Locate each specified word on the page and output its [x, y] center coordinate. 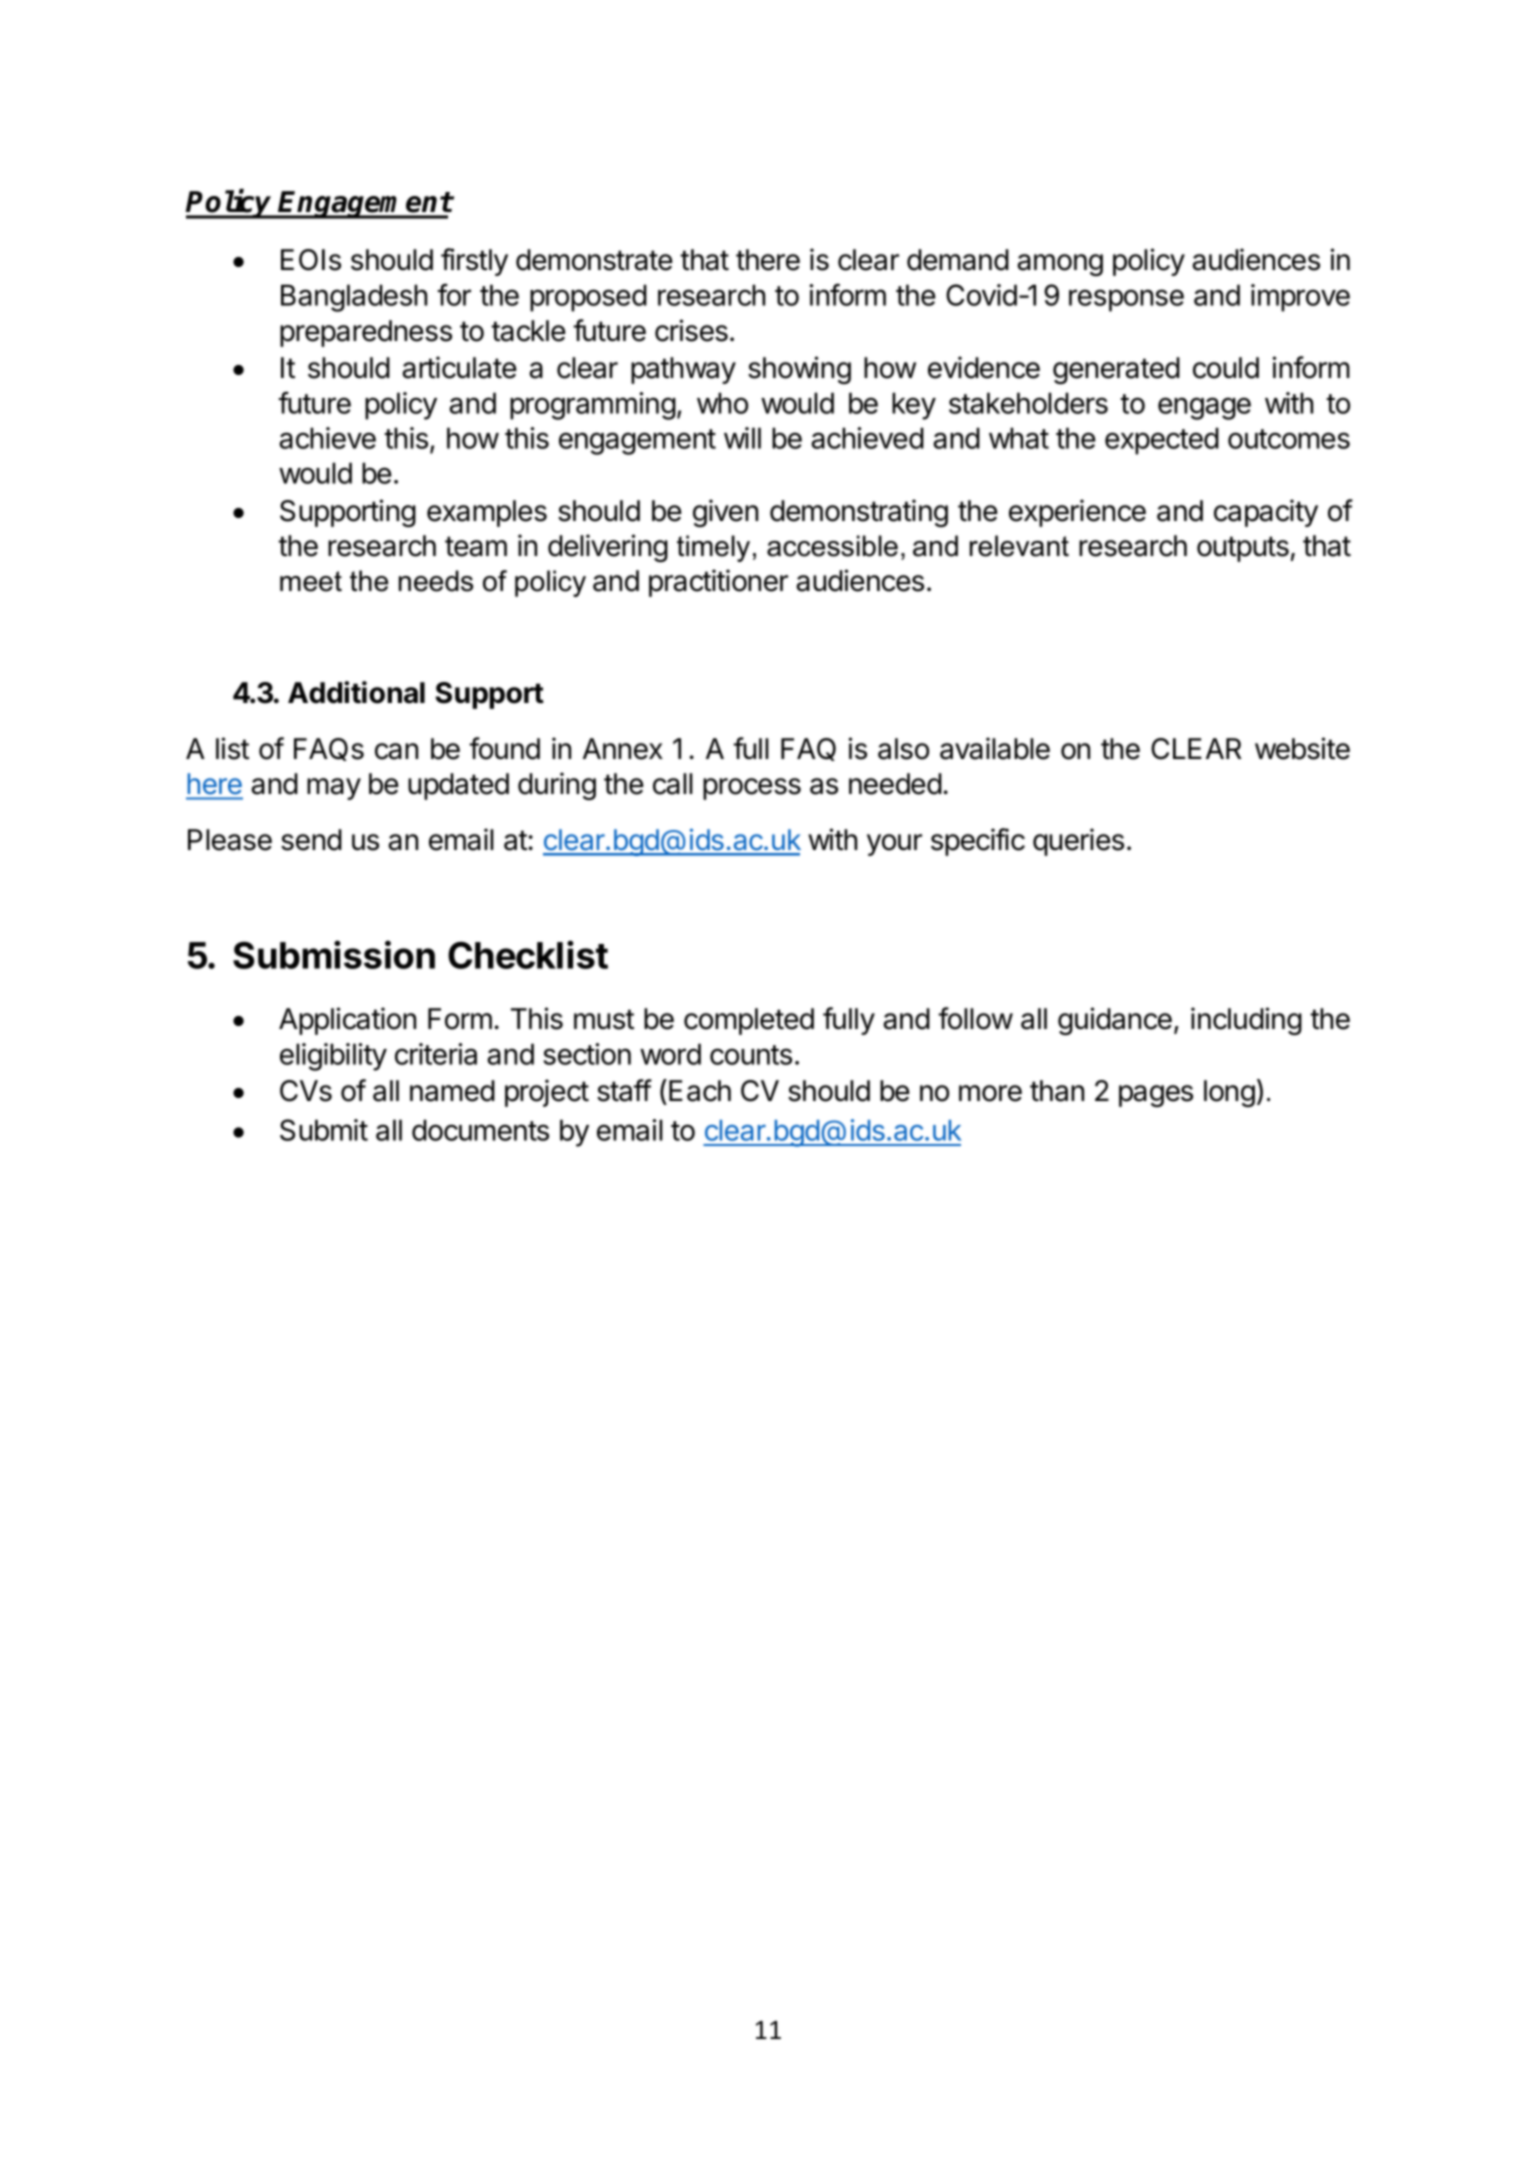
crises [691, 330]
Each [700, 1091]
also [903, 749]
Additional [356, 692]
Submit [324, 1130]
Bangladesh [354, 298]
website [1302, 748]
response [1126, 300]
